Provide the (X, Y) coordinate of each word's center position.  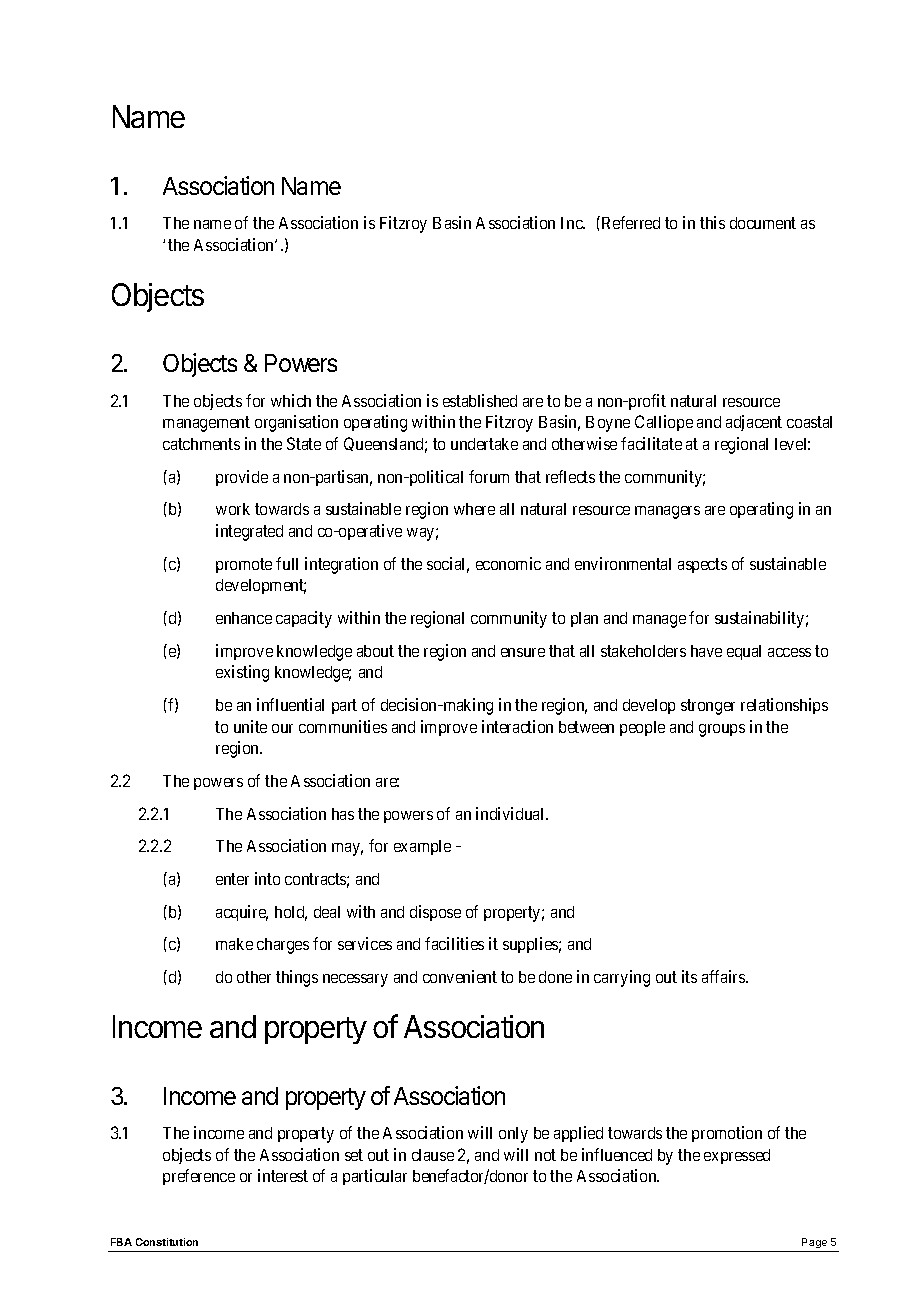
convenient (460, 976)
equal (744, 652)
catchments (201, 444)
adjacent (754, 423)
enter (232, 879)
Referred (629, 222)
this (712, 222)
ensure (523, 652)
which (291, 400)
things (297, 978)
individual (511, 813)
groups (722, 730)
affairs (724, 976)
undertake (484, 444)
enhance (244, 618)
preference (199, 1177)
